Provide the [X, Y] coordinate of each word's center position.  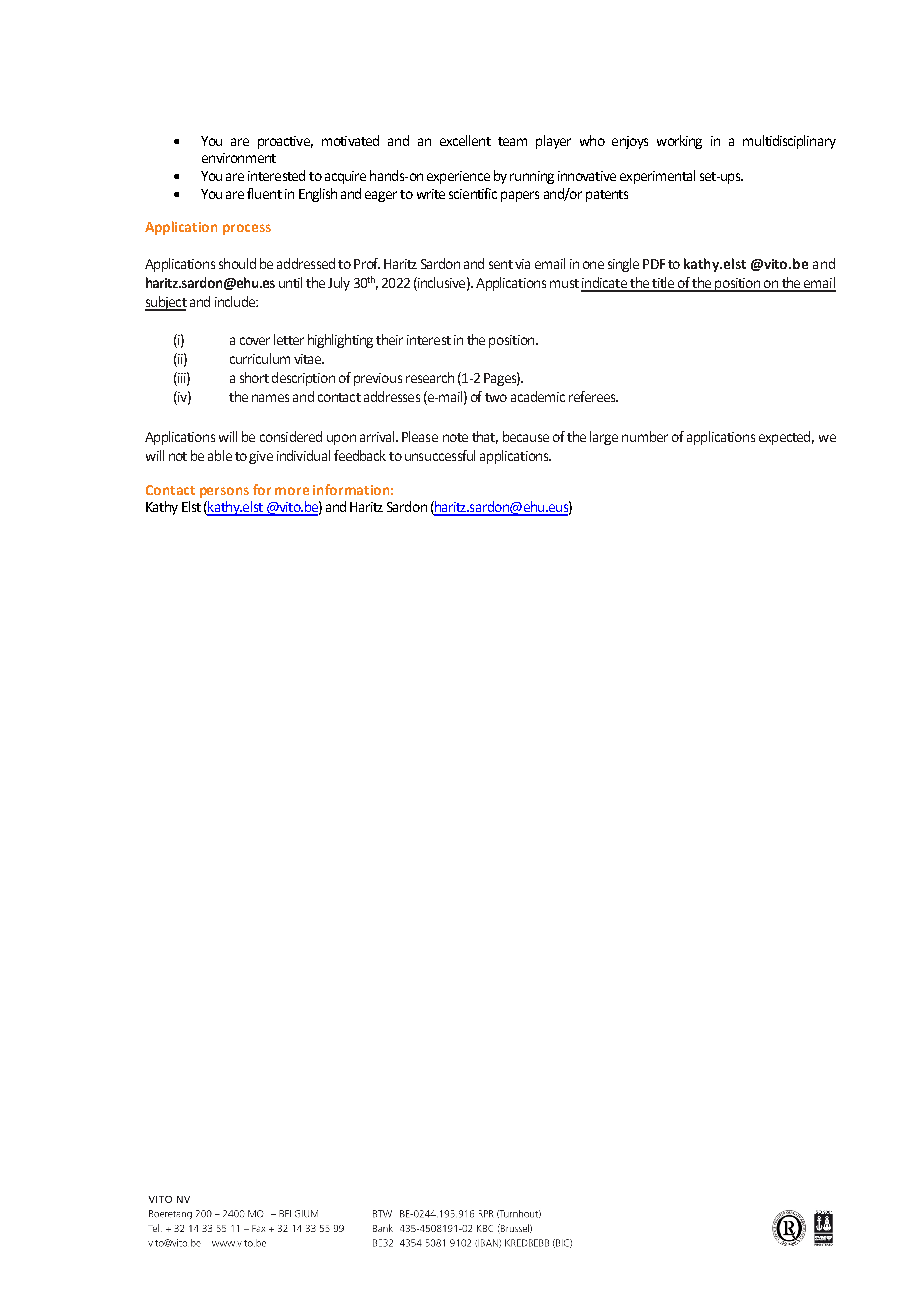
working [679, 142]
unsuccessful [440, 455]
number [645, 436]
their [389, 339]
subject [166, 303]
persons [224, 492]
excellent [465, 140]
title [663, 284]
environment [239, 158]
